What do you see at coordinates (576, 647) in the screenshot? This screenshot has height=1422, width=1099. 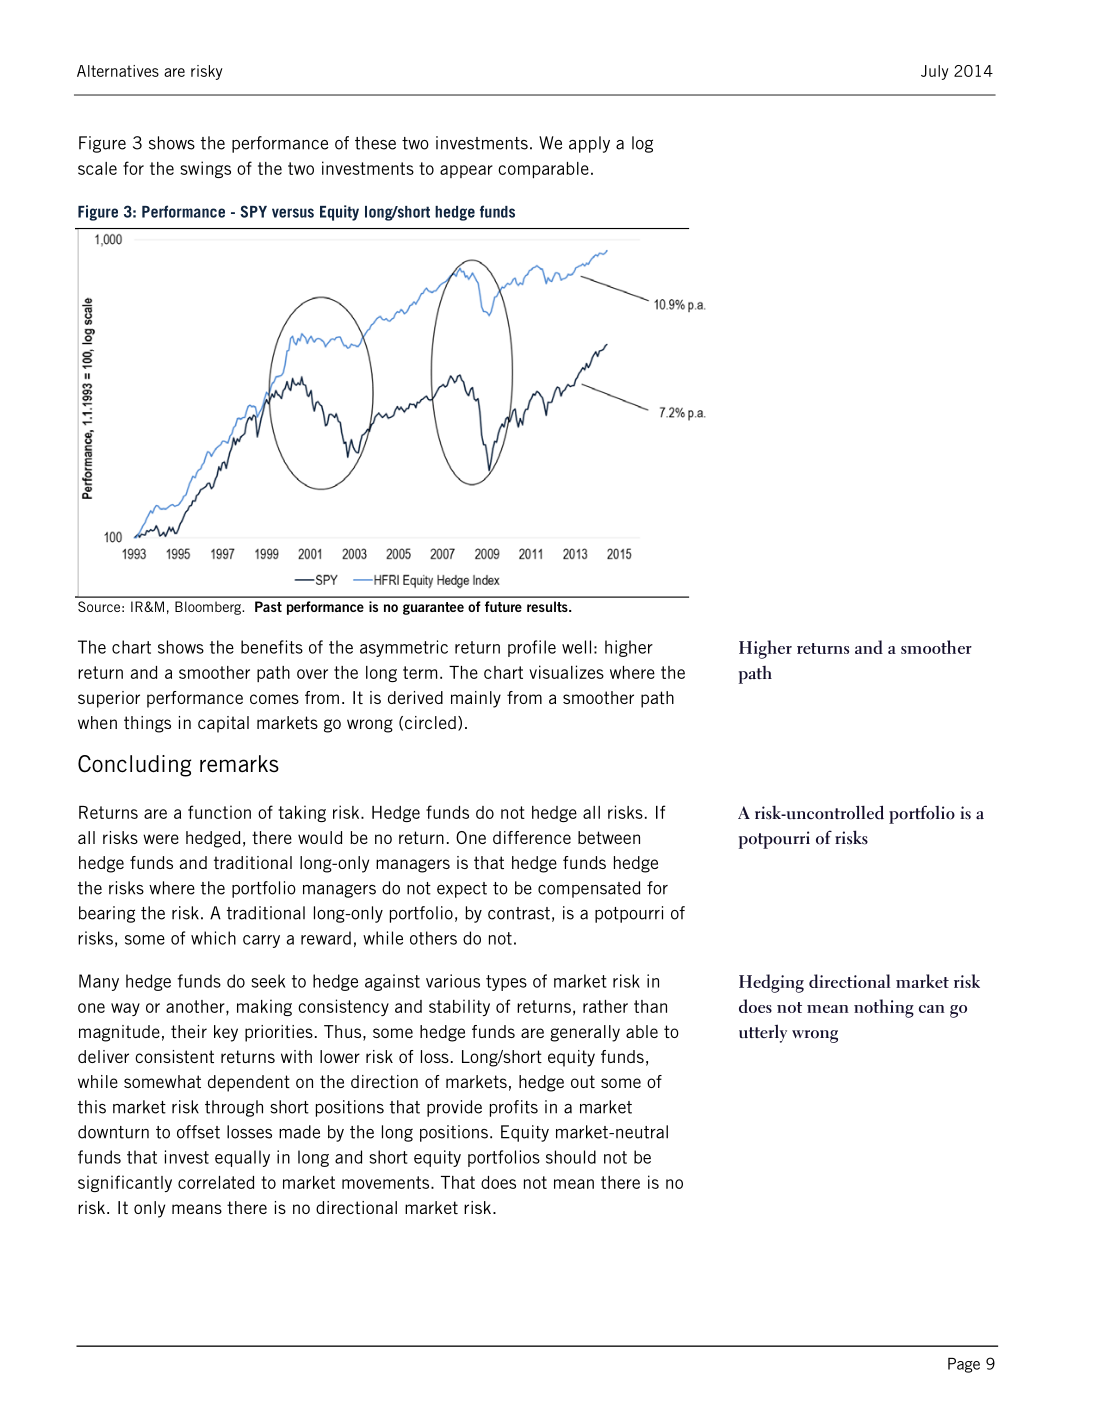 I see `well` at bounding box center [576, 647].
